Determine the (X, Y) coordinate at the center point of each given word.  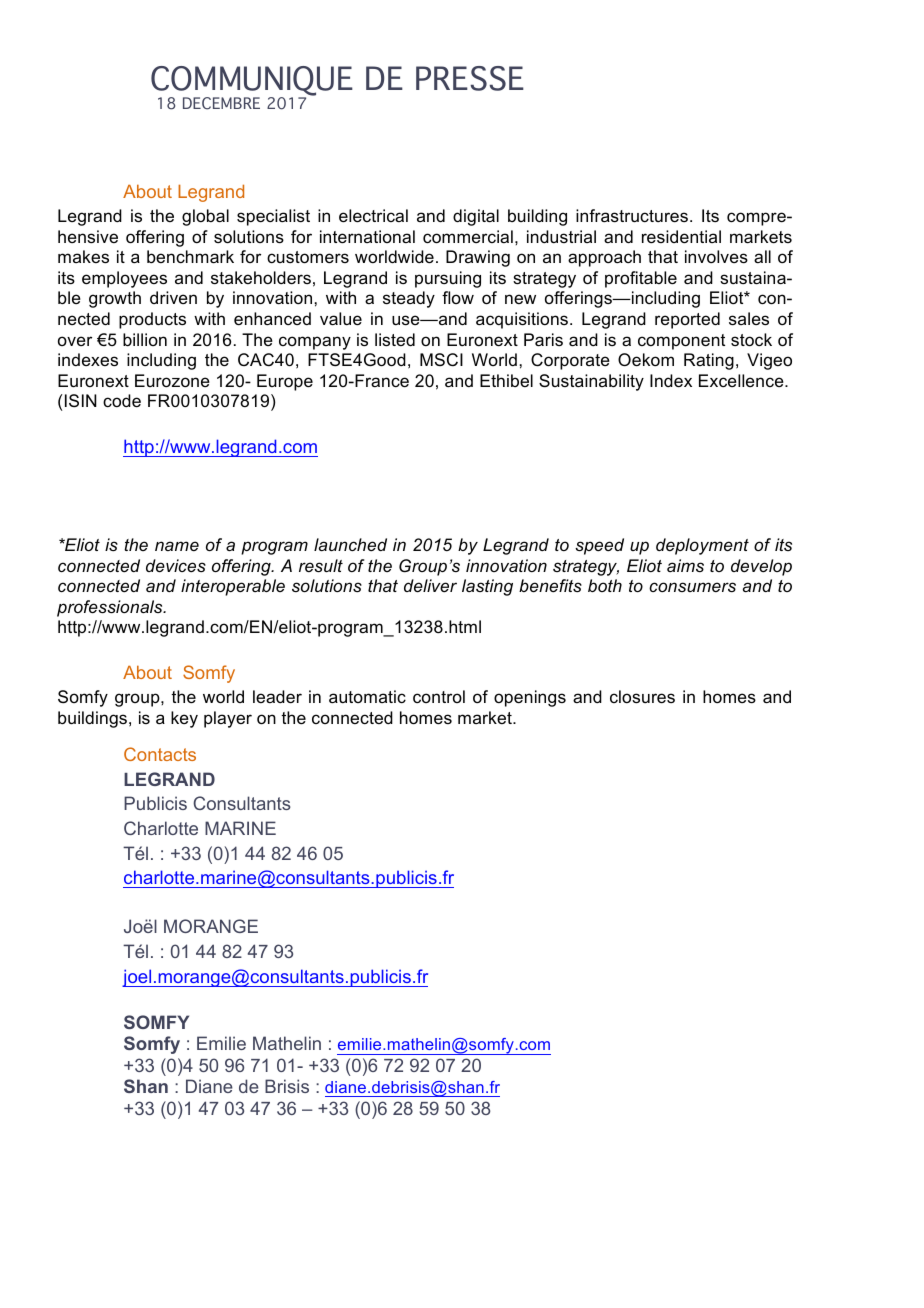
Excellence (742, 380)
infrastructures (632, 216)
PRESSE (470, 78)
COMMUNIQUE (252, 82)
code (122, 401)
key (184, 719)
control (439, 696)
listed (395, 340)
